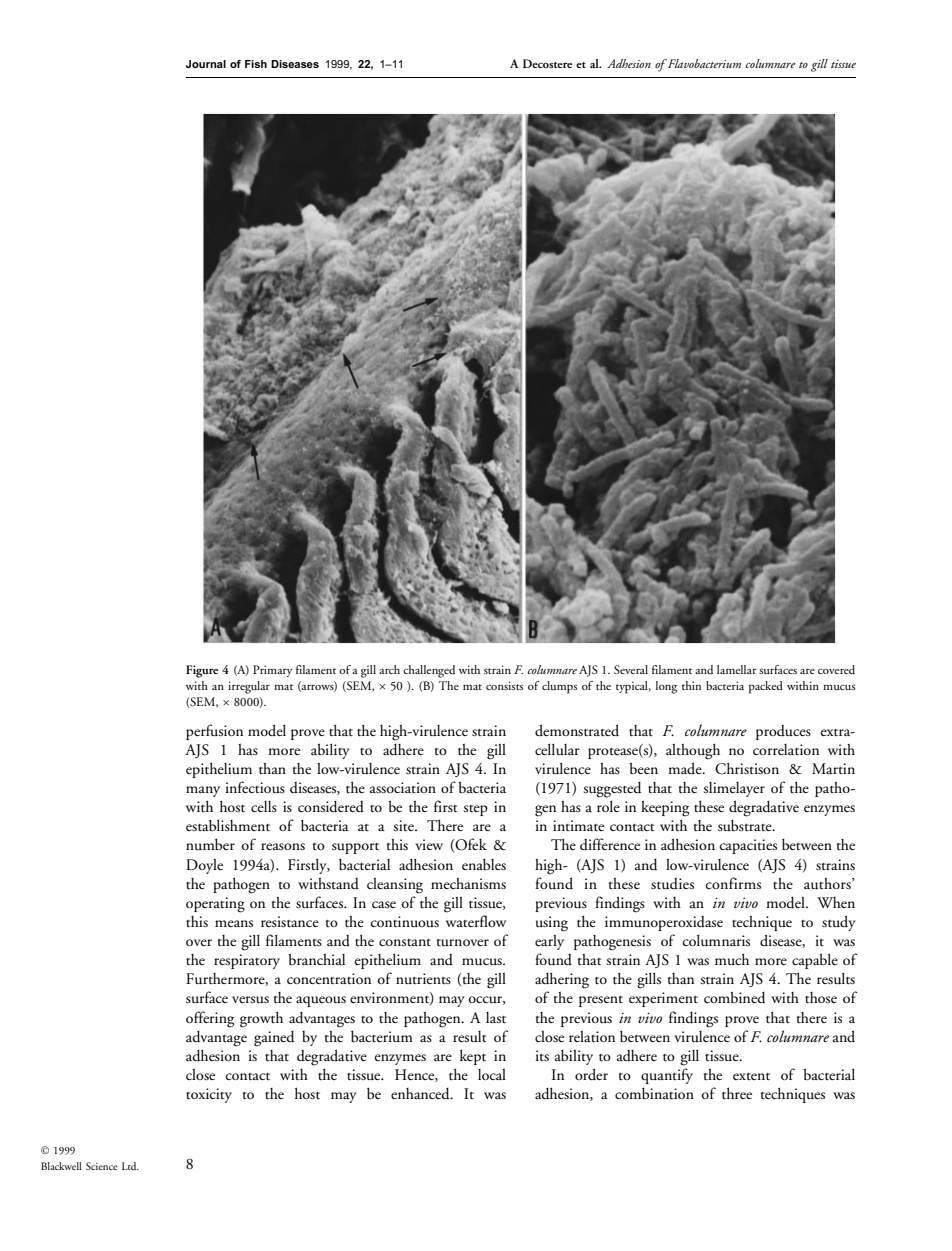  What do you see at coordinates (256, 64) in the page?
I see `Fish` at bounding box center [256, 64].
